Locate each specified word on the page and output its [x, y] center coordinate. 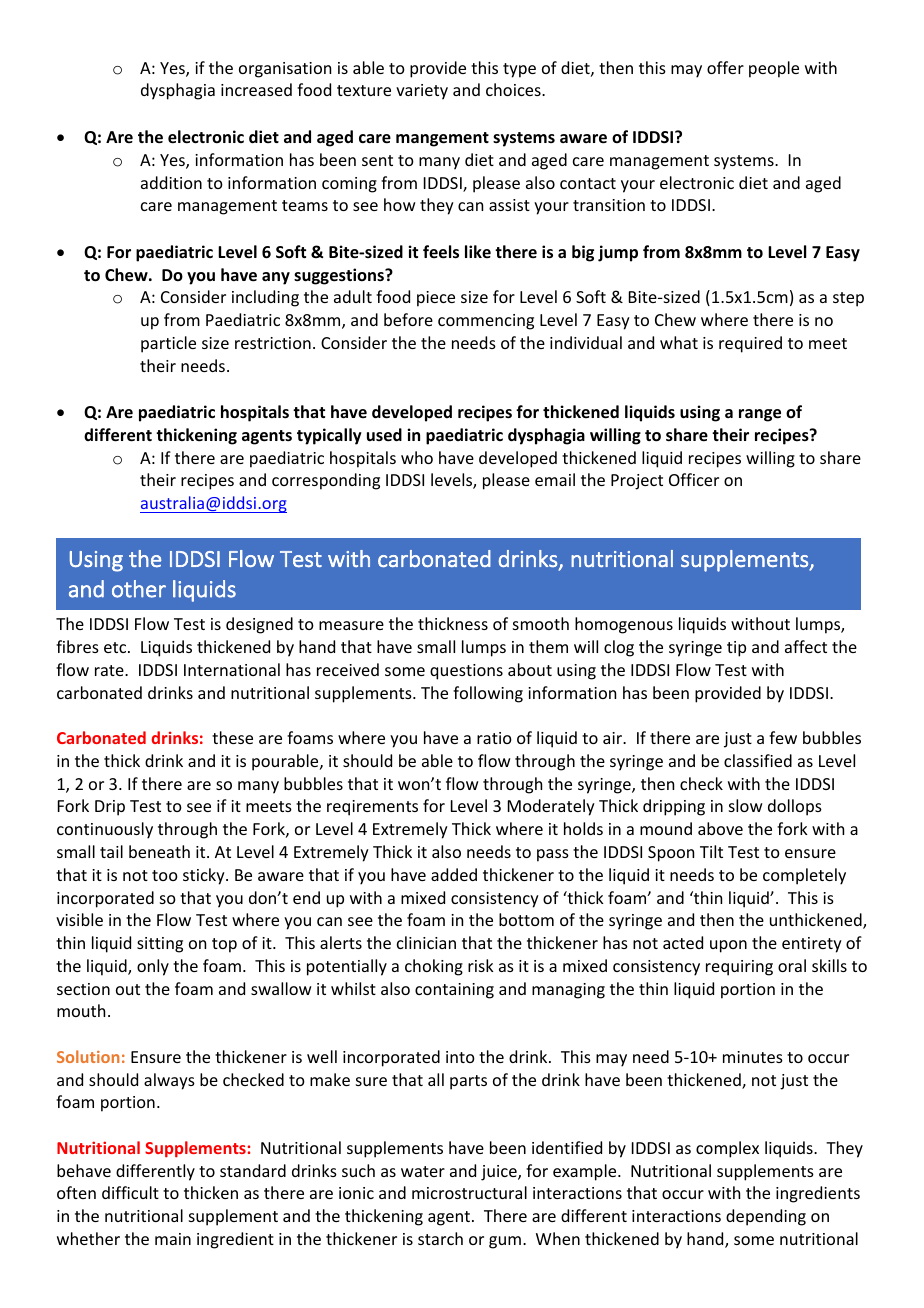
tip [736, 649]
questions [466, 672]
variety [422, 92]
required [750, 344]
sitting [160, 945]
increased [256, 89]
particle [168, 344]
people [774, 69]
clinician [426, 942]
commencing [486, 322]
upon [728, 946]
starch [440, 1238]
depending [766, 1217]
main [173, 1239]
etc [116, 647]
